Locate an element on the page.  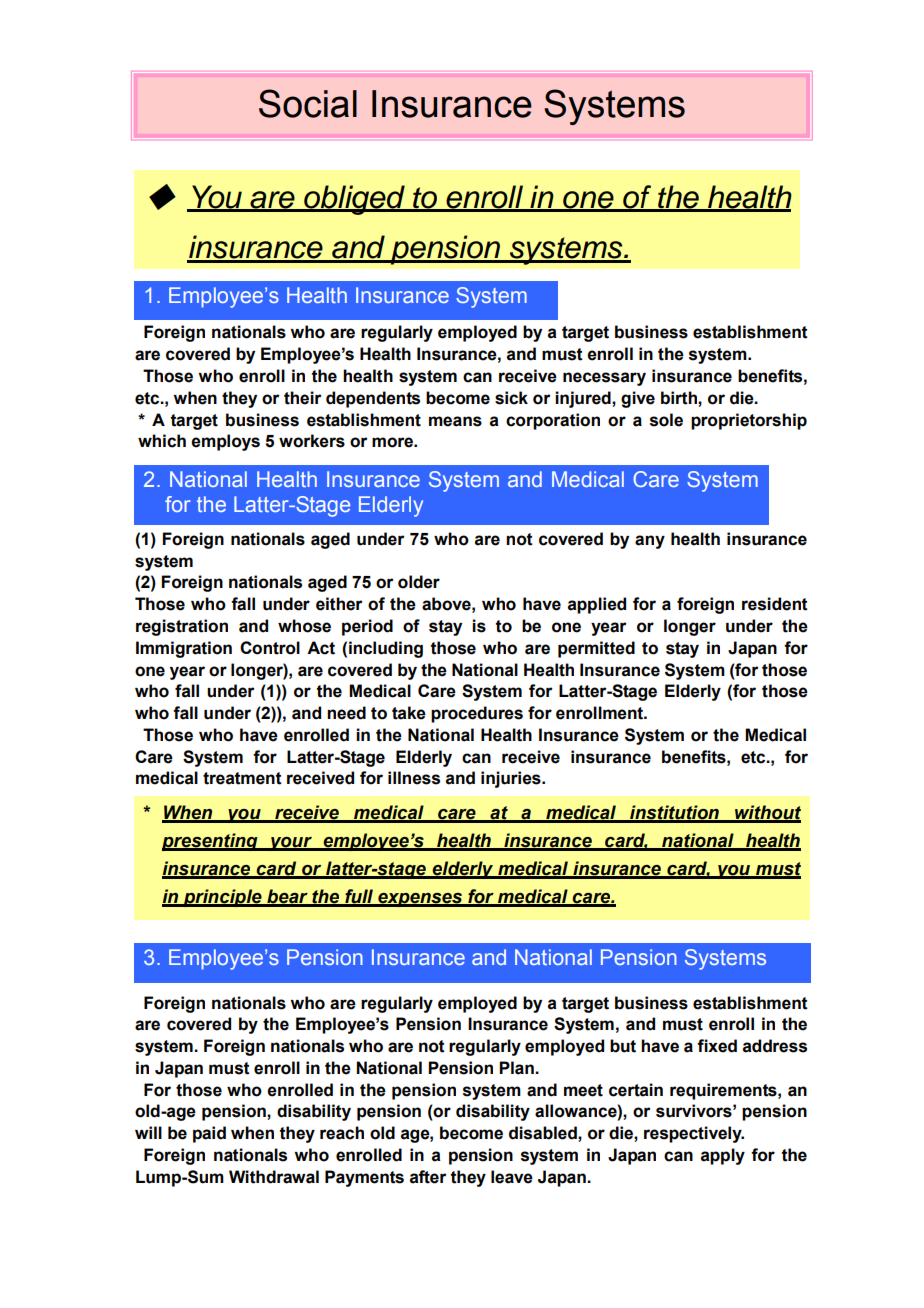
paid is located at coordinates (209, 1134).
